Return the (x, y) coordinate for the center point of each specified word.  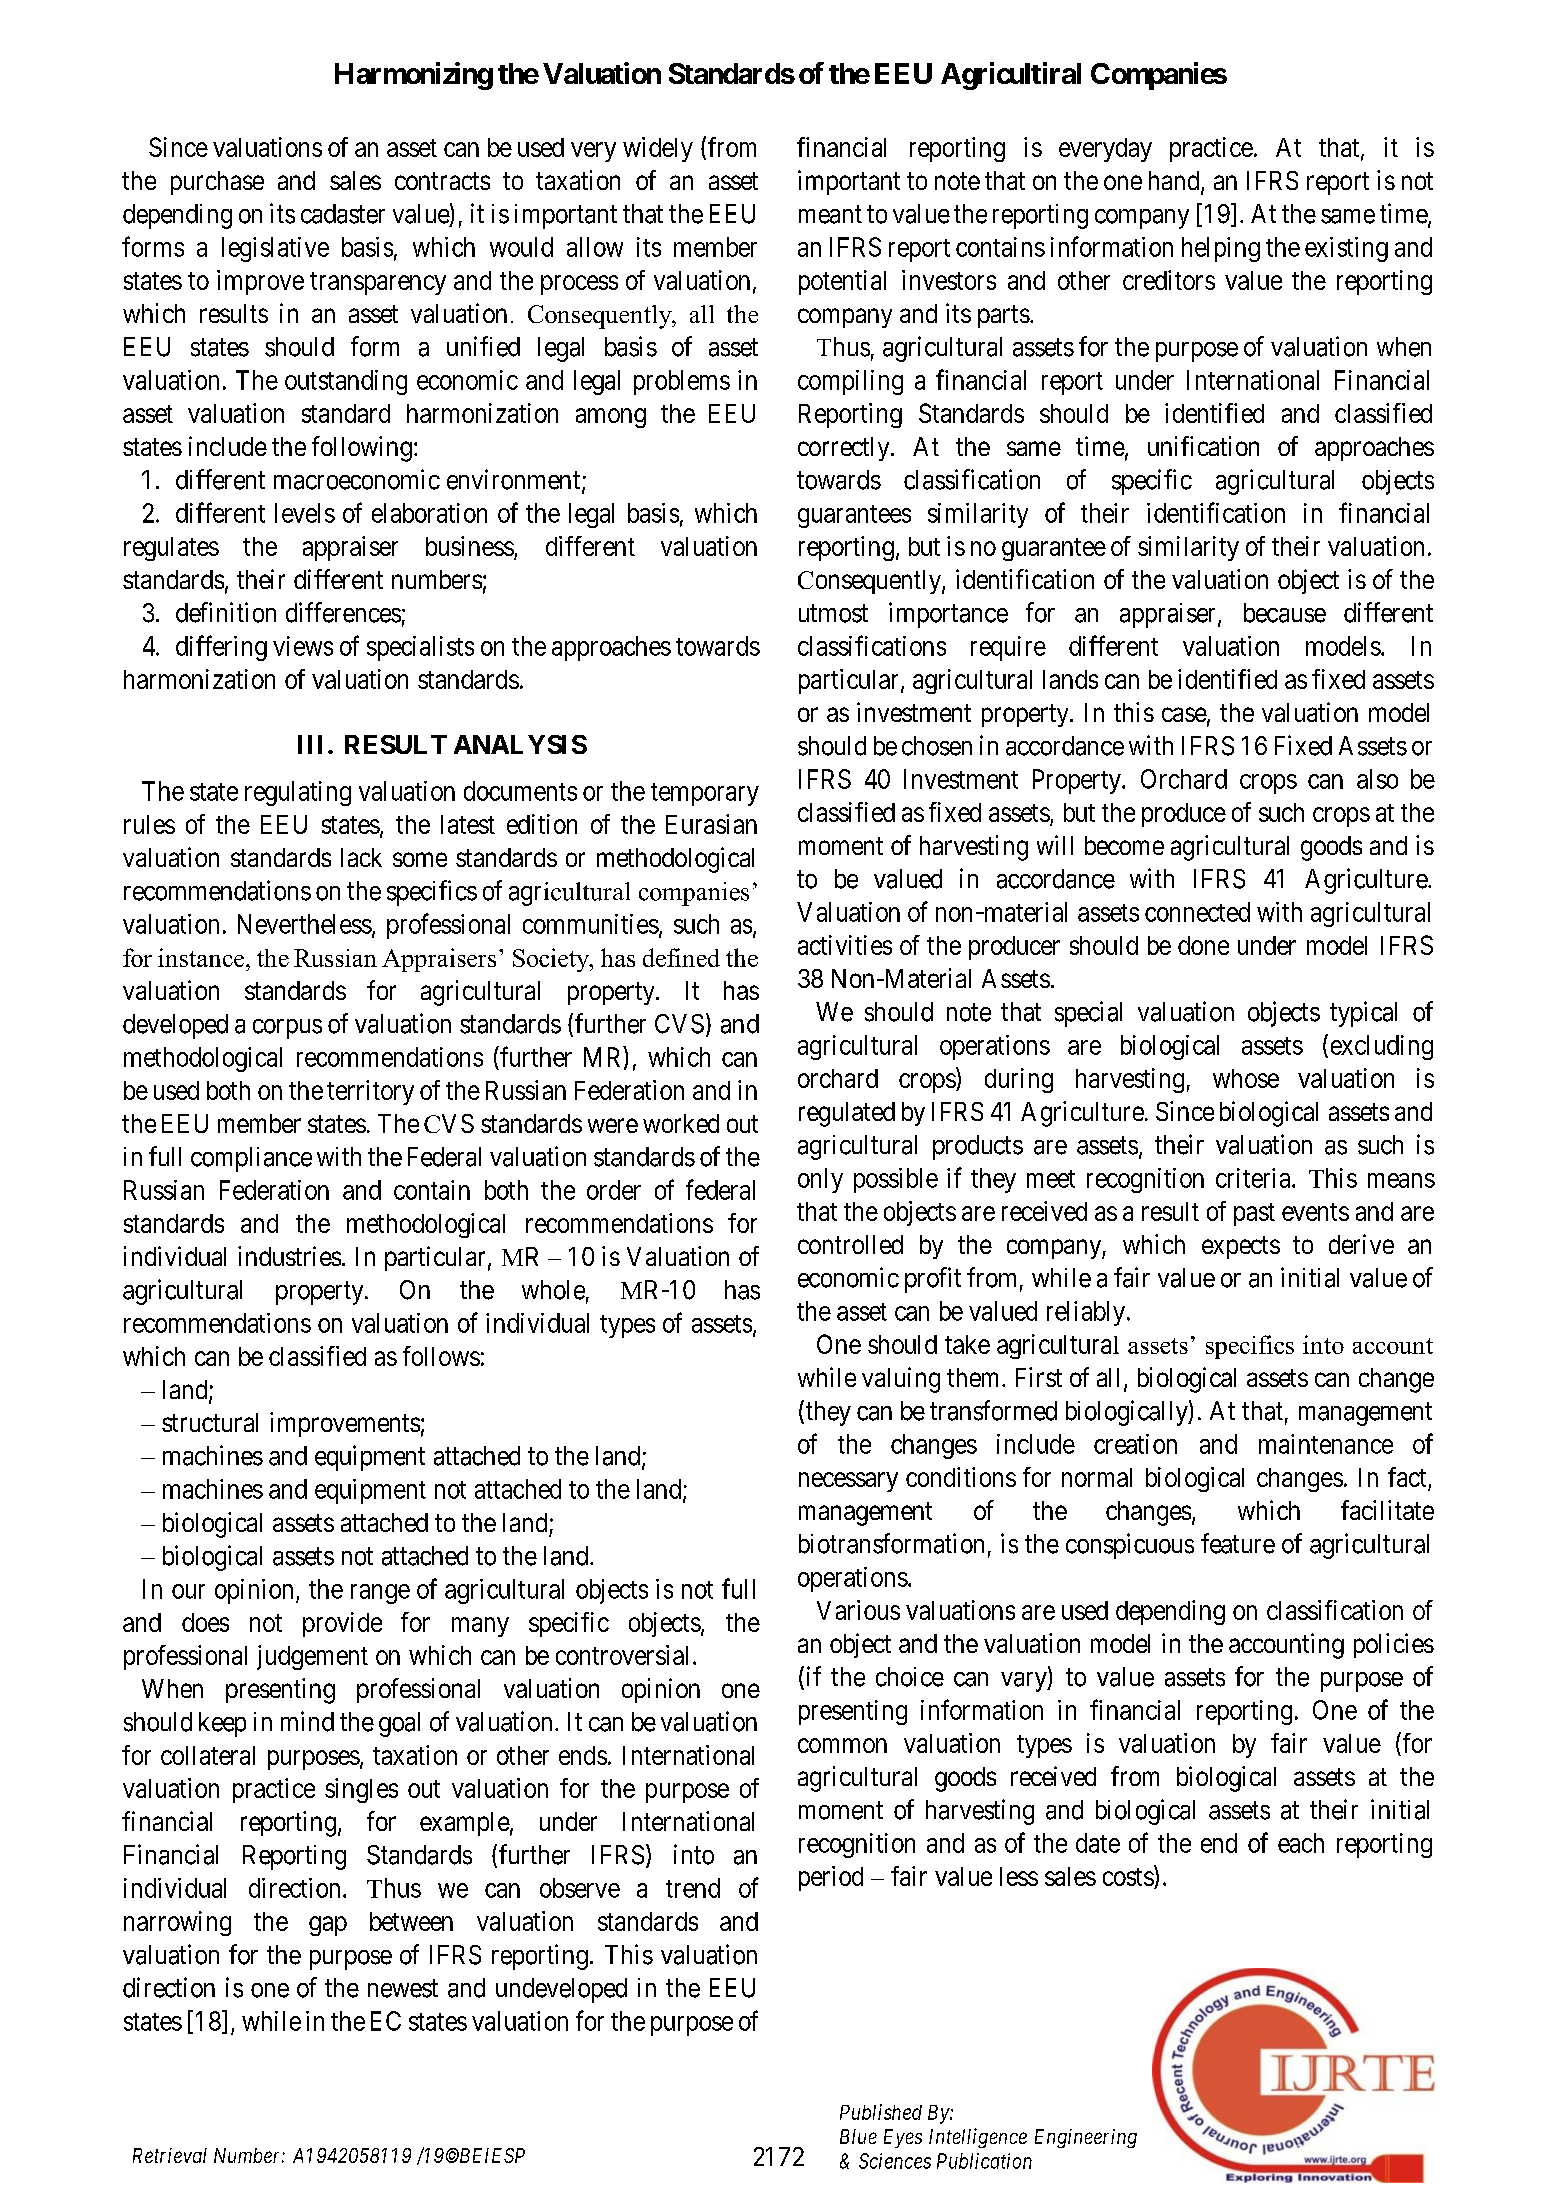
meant (830, 215)
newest (403, 1989)
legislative (275, 249)
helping (1221, 249)
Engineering (1086, 2138)
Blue (858, 2136)
